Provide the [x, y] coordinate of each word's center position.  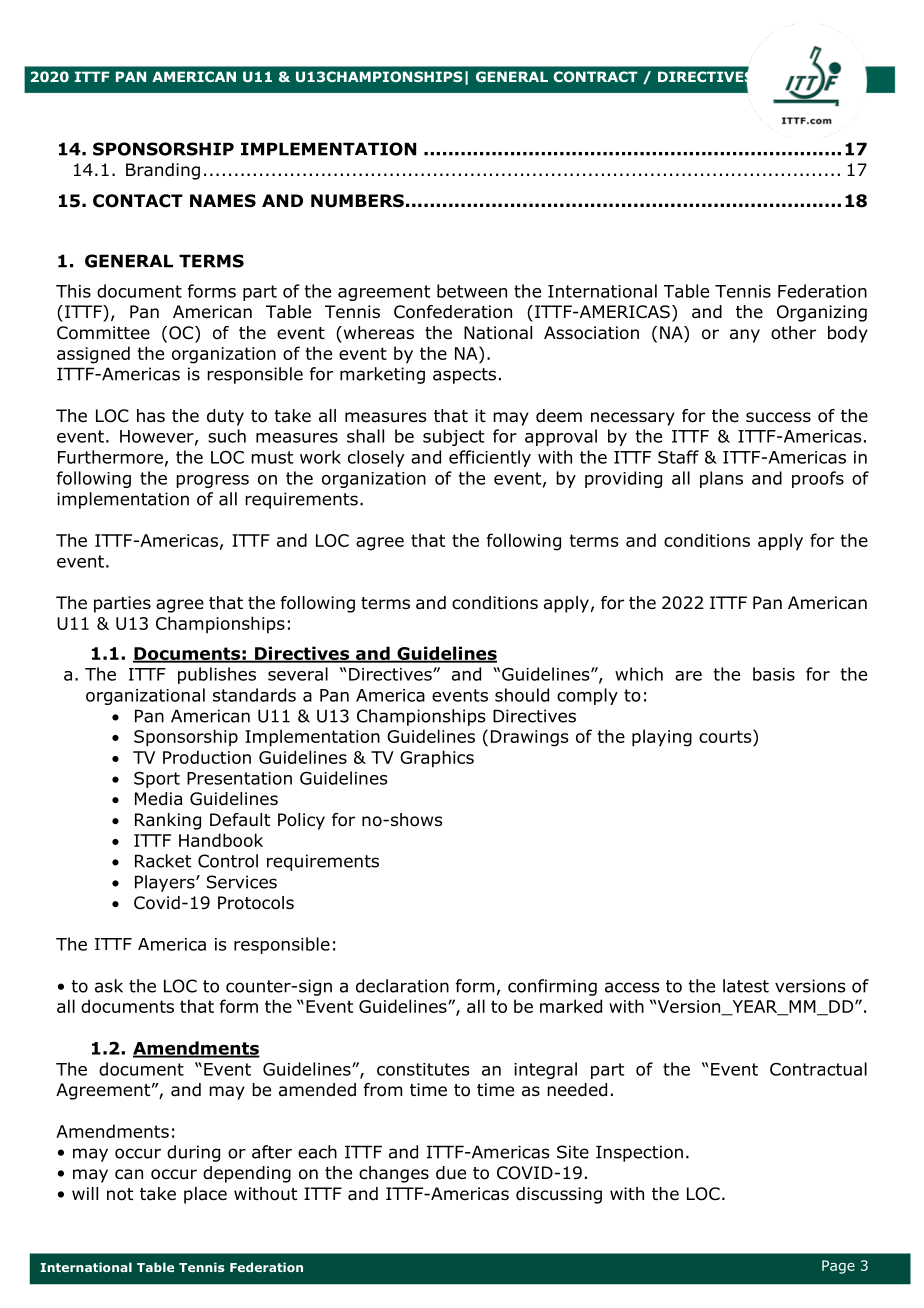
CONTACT [138, 201]
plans [721, 479]
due [451, 1173]
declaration [402, 986]
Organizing [822, 313]
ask [109, 986]
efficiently [490, 458]
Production [207, 757]
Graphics [437, 759]
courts [726, 736]
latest [746, 986]
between [472, 291]
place [205, 1195]
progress [212, 481]
